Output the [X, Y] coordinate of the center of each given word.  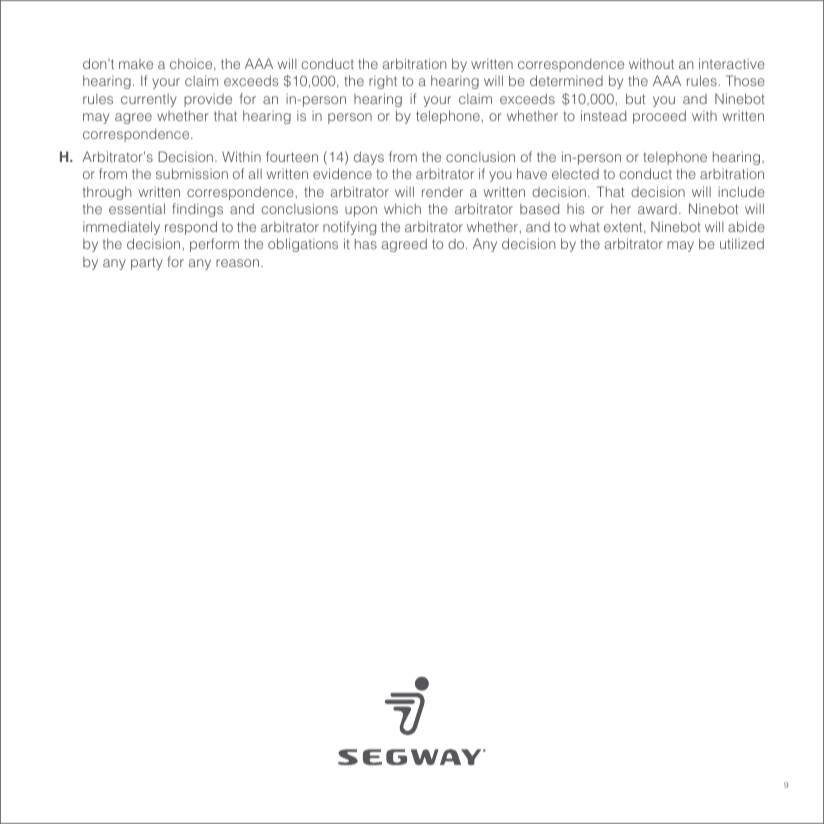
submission [192, 173]
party [147, 263]
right [383, 82]
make [136, 64]
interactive [732, 63]
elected [575, 174]
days [369, 158]
